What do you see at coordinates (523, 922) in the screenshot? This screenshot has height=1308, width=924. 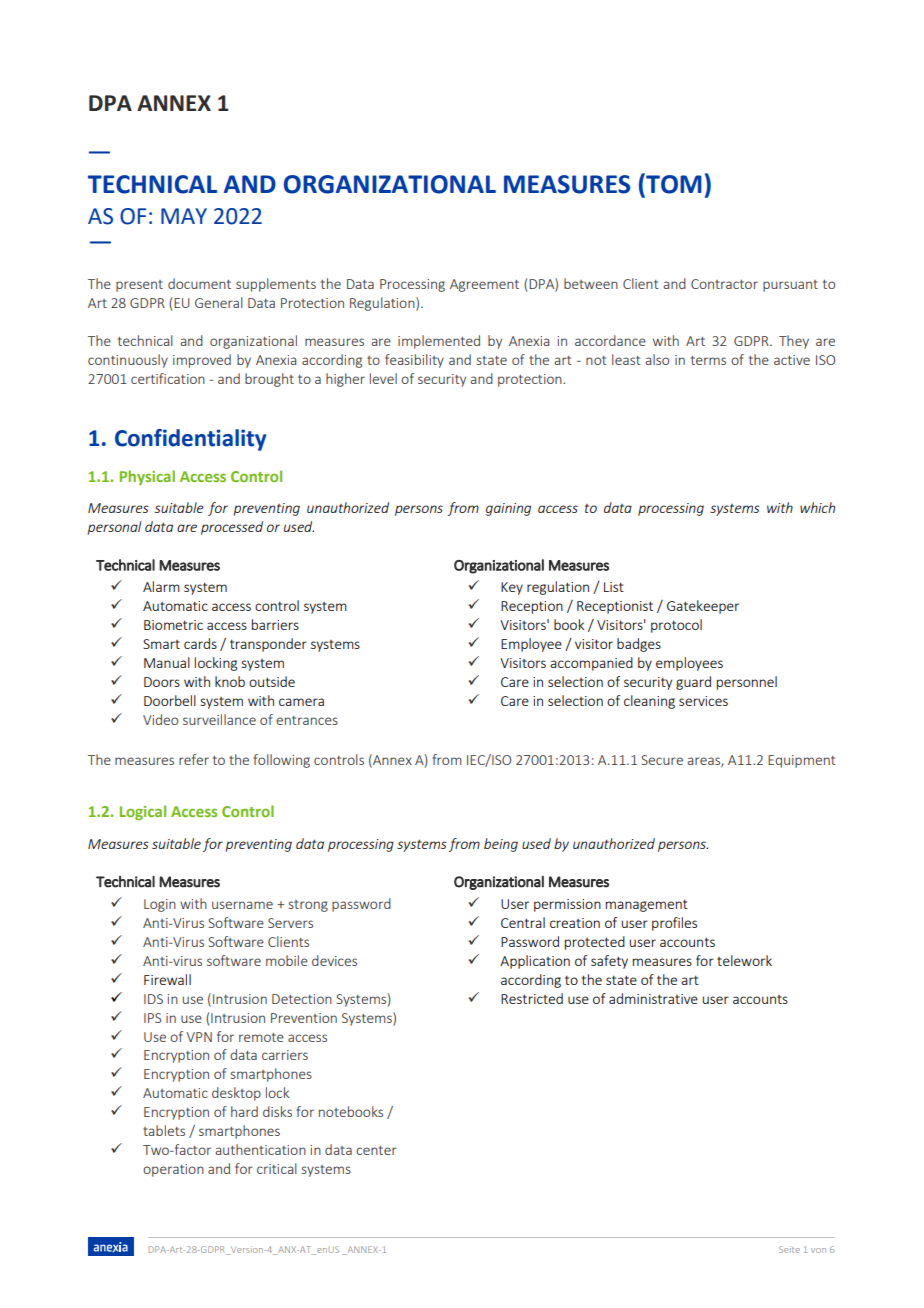 I see `Central` at bounding box center [523, 922].
